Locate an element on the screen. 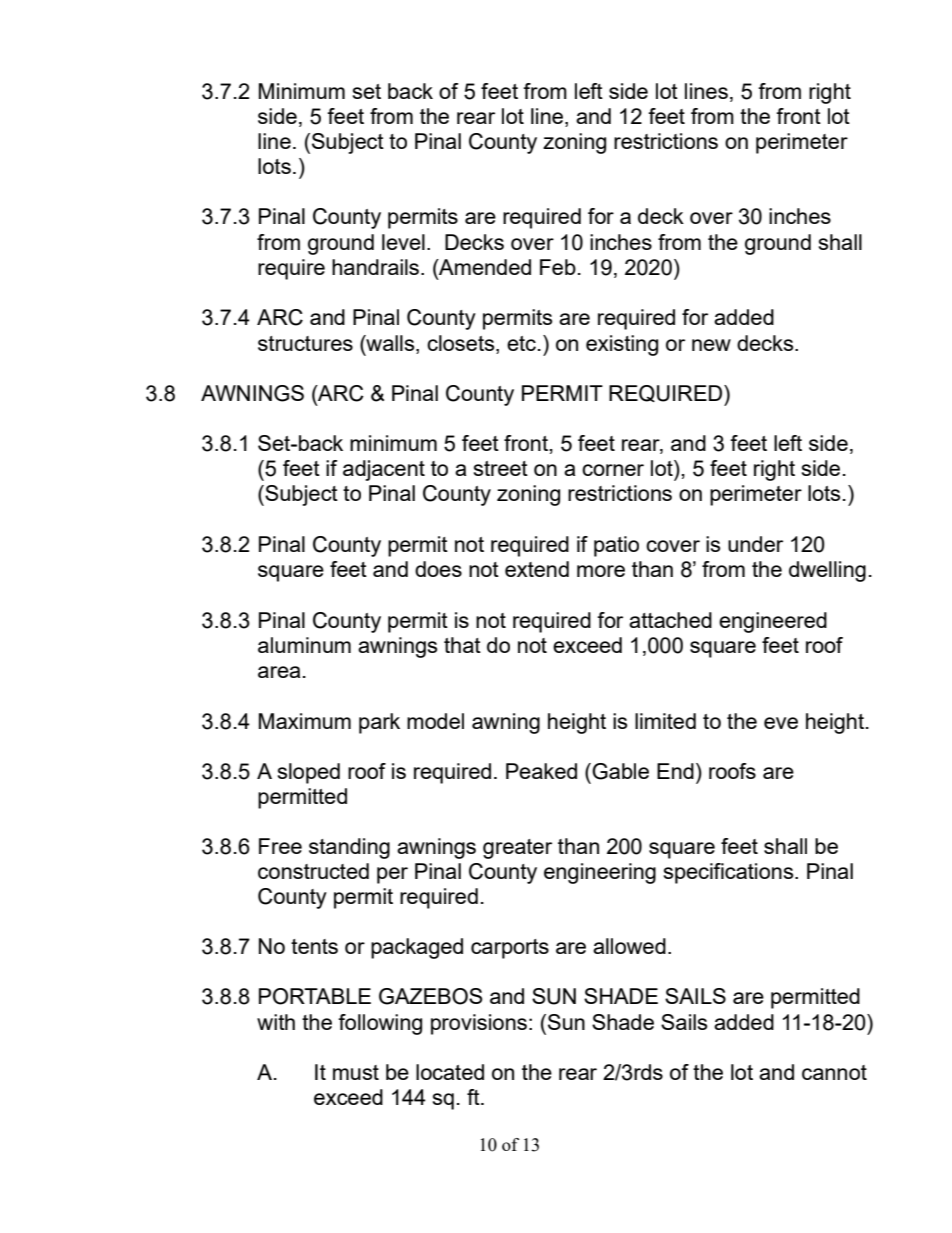 This screenshot has width=952, height=1233. engineered is located at coordinates (773, 622).
